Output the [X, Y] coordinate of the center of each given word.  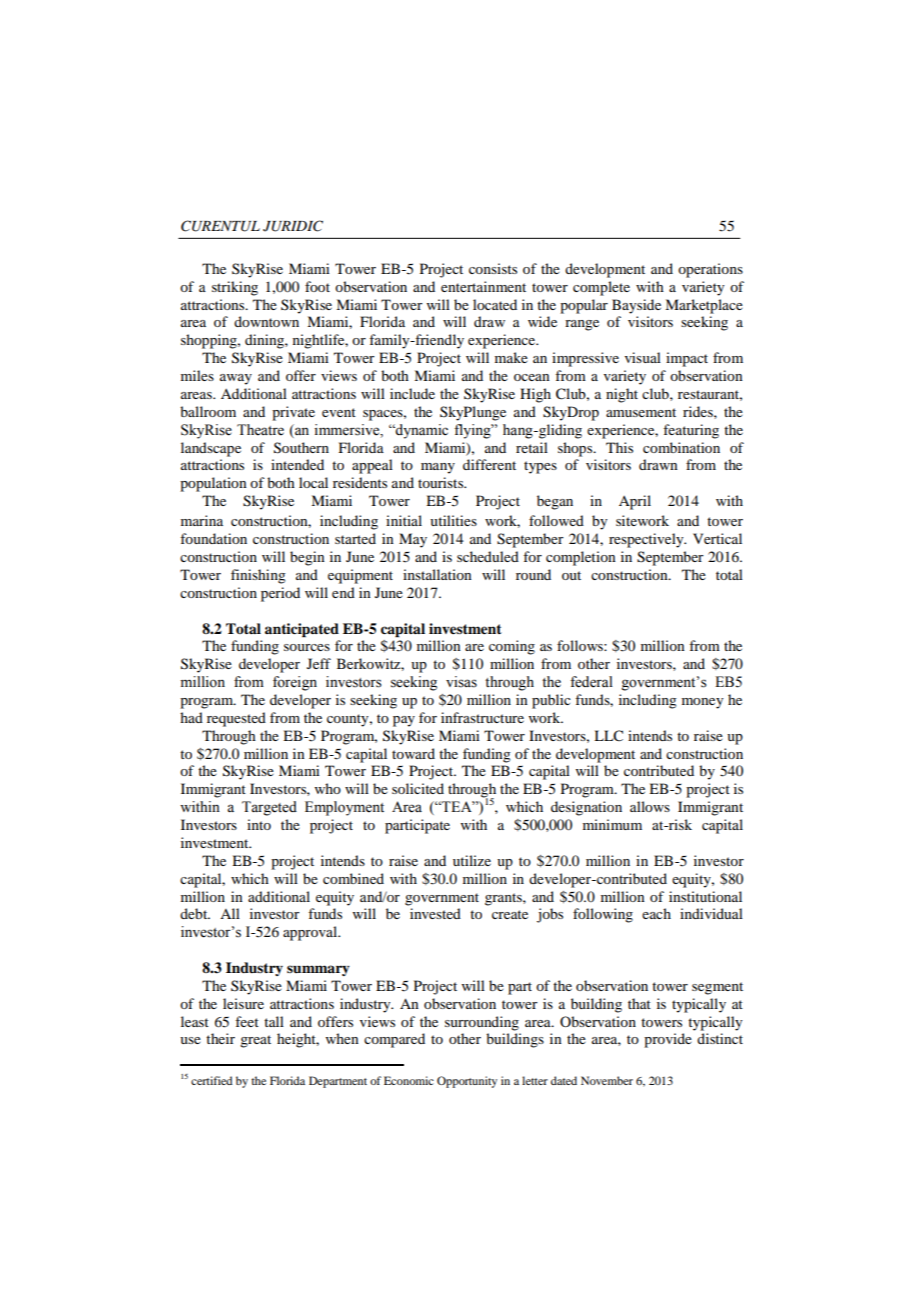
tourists [442, 482]
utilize [472, 860]
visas [461, 682]
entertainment [483, 286]
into [259, 824]
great [255, 1041]
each [656, 913]
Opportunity [467, 1082]
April [635, 502]
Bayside [636, 306]
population [213, 484]
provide [668, 1040]
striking [235, 288]
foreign [295, 683]
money [702, 703]
